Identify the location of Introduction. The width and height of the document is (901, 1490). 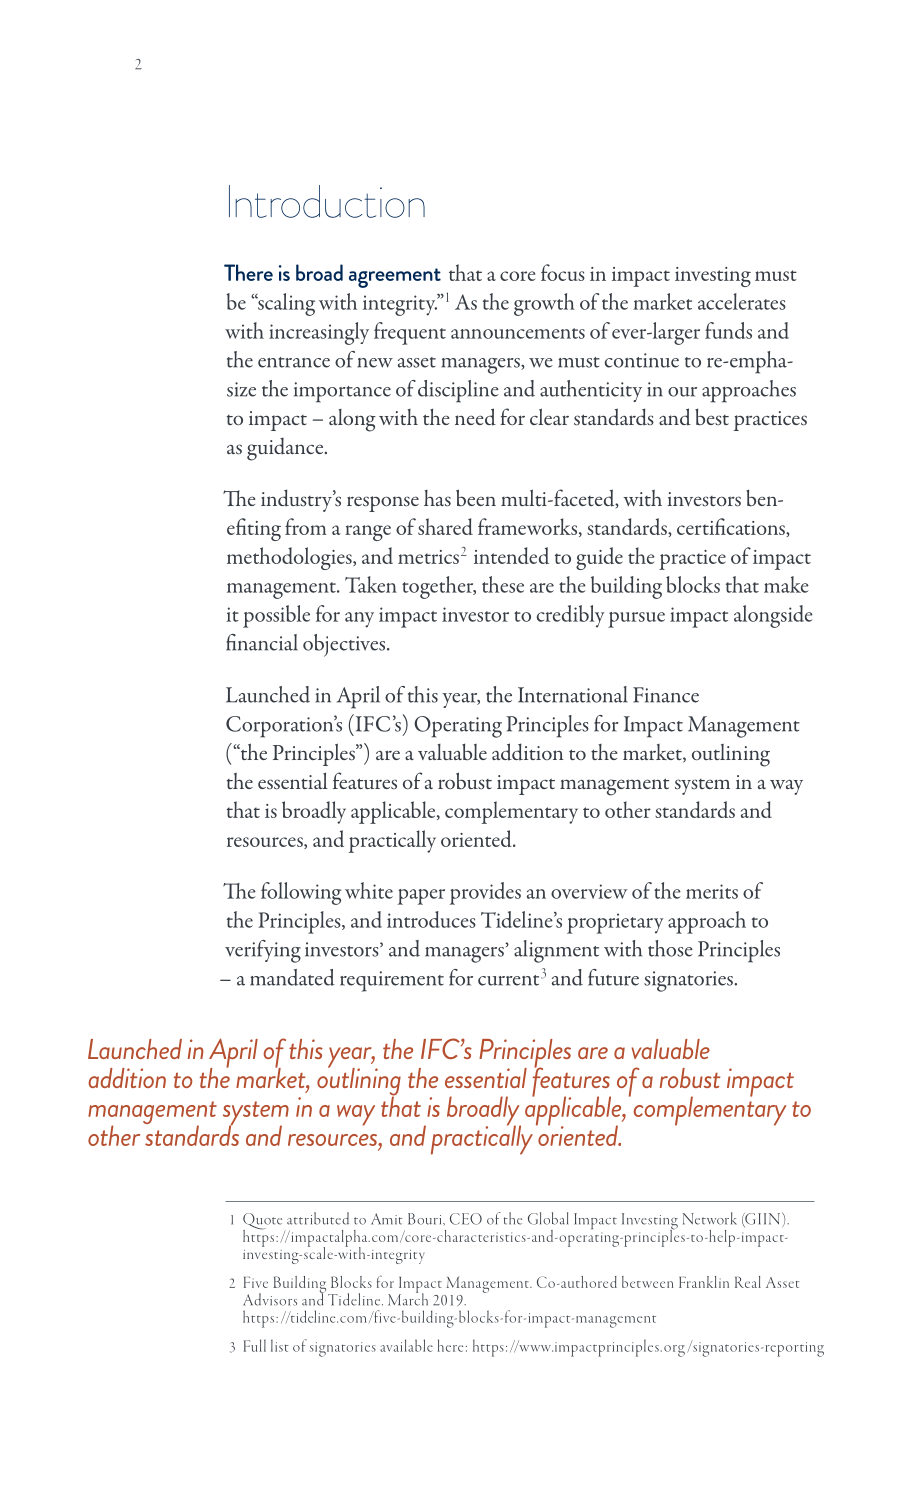
(327, 201).
